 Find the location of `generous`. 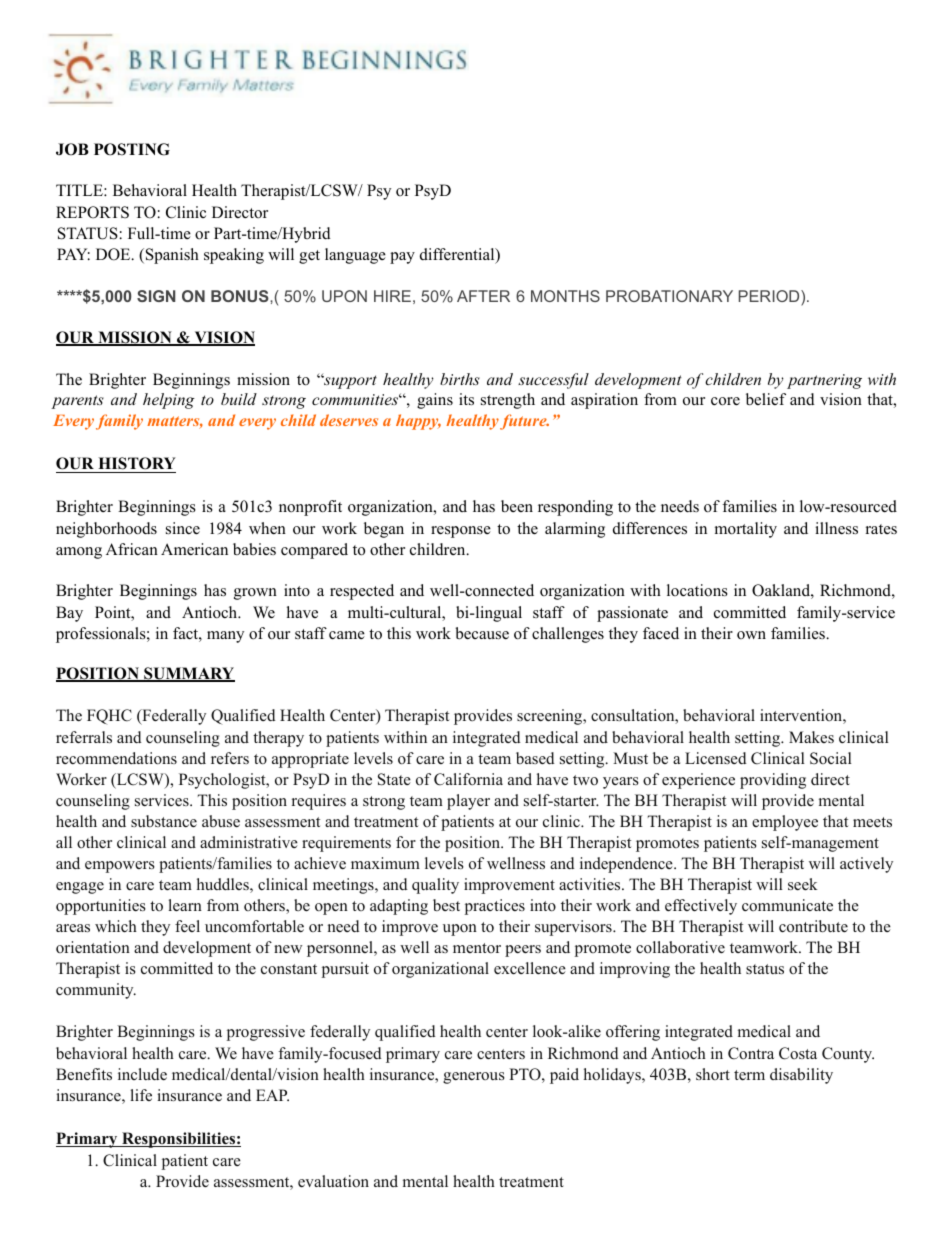

generous is located at coordinates (474, 1078).
